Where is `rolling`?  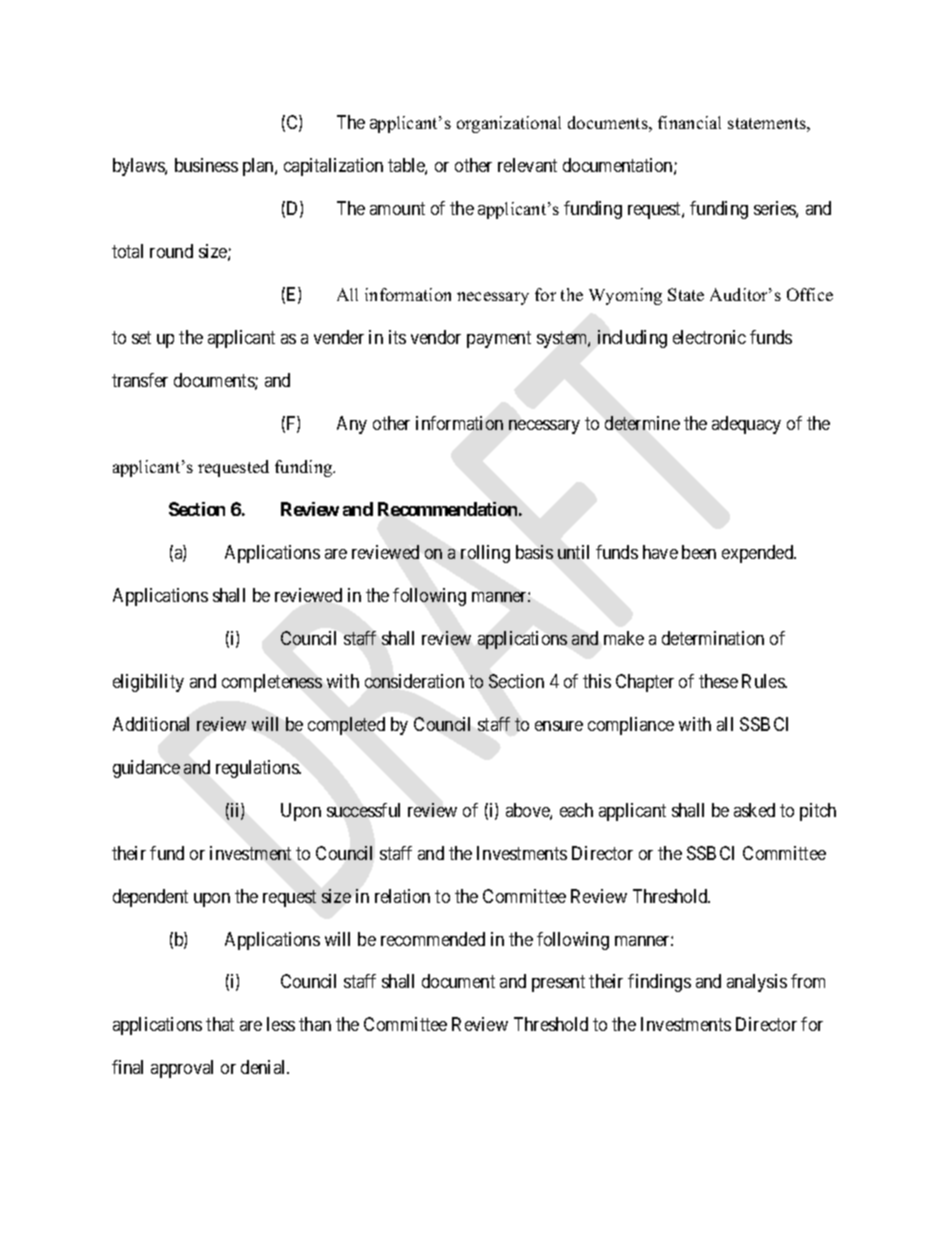 rolling is located at coordinates (485, 554).
